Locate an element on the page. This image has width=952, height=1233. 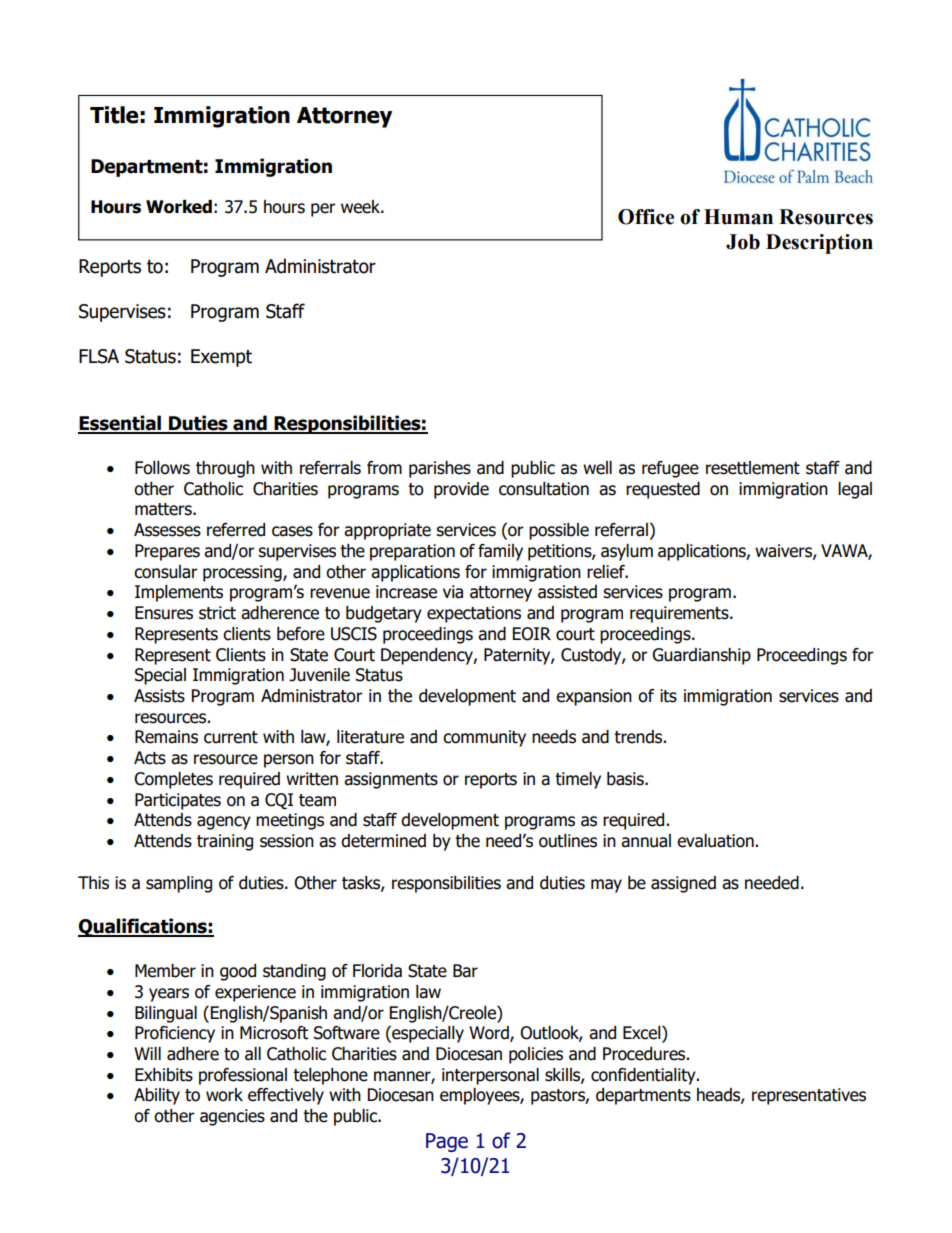
family is located at coordinates (500, 552).
